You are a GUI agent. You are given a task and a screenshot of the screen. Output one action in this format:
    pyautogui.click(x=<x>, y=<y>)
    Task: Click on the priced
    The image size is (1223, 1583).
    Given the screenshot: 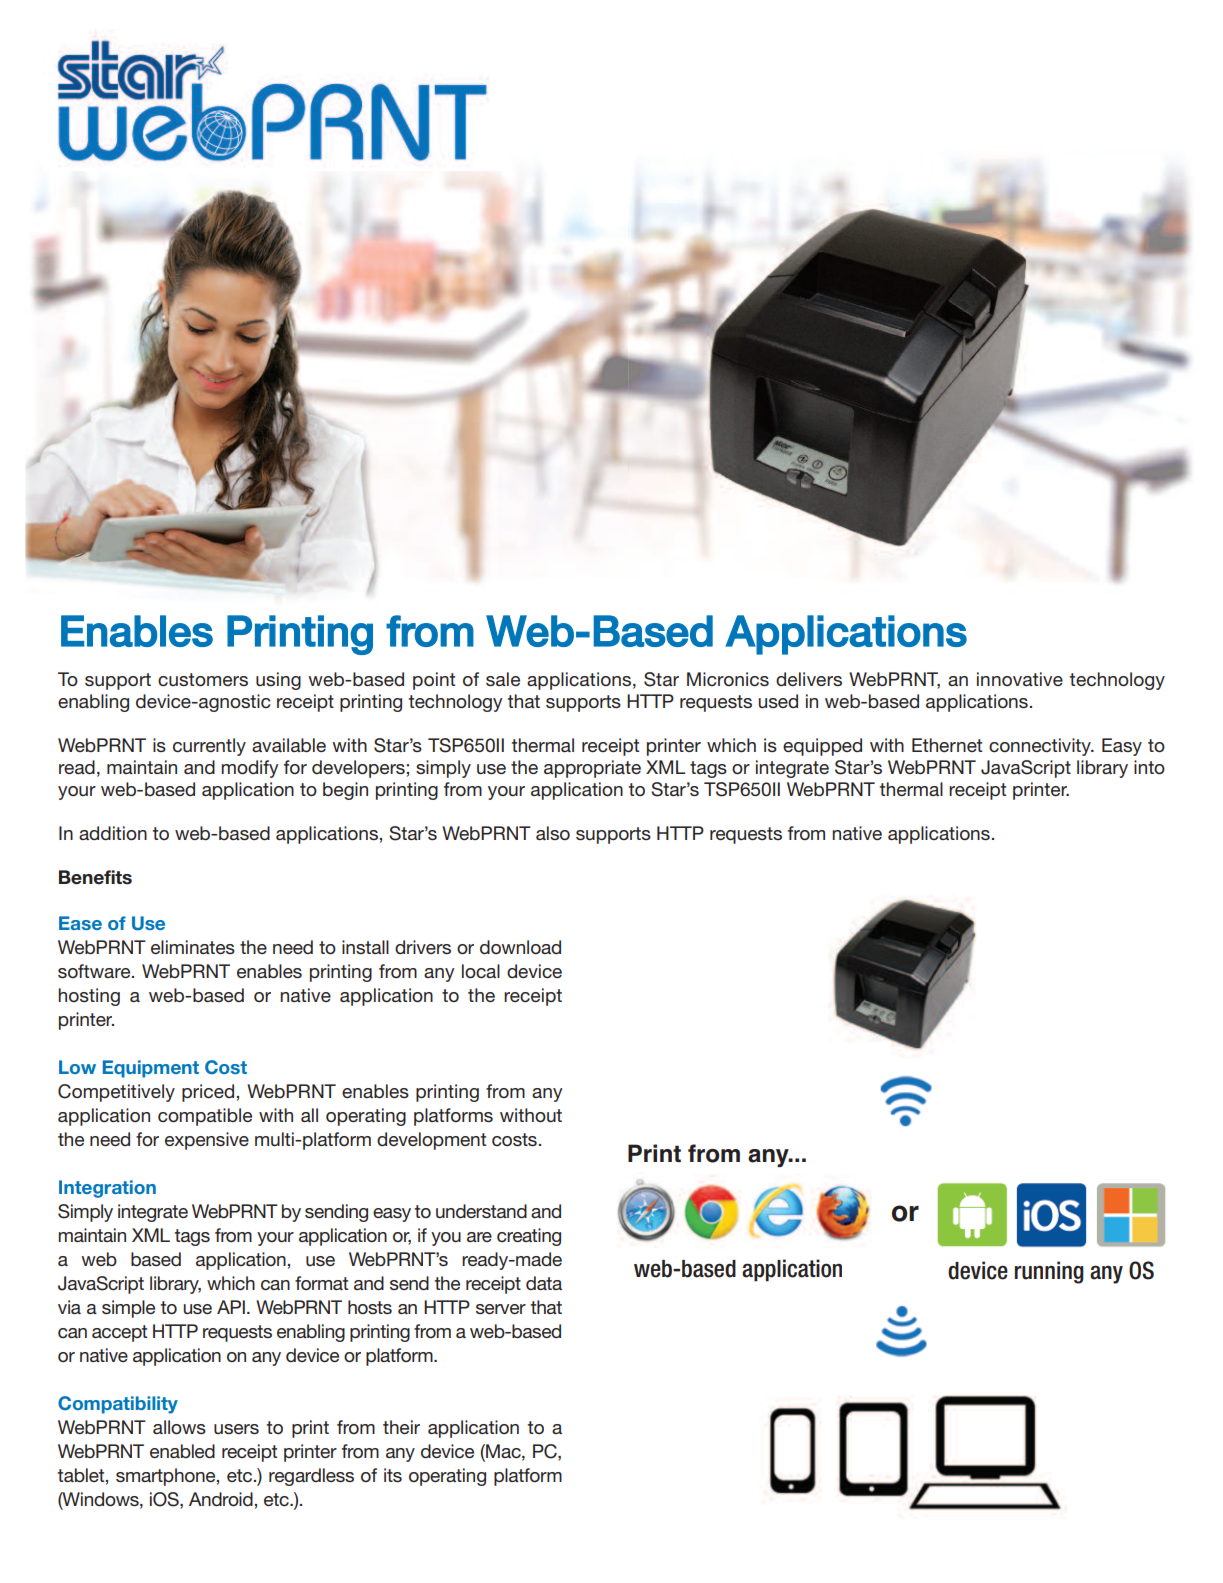 What is the action you would take?
    pyautogui.click(x=208, y=1093)
